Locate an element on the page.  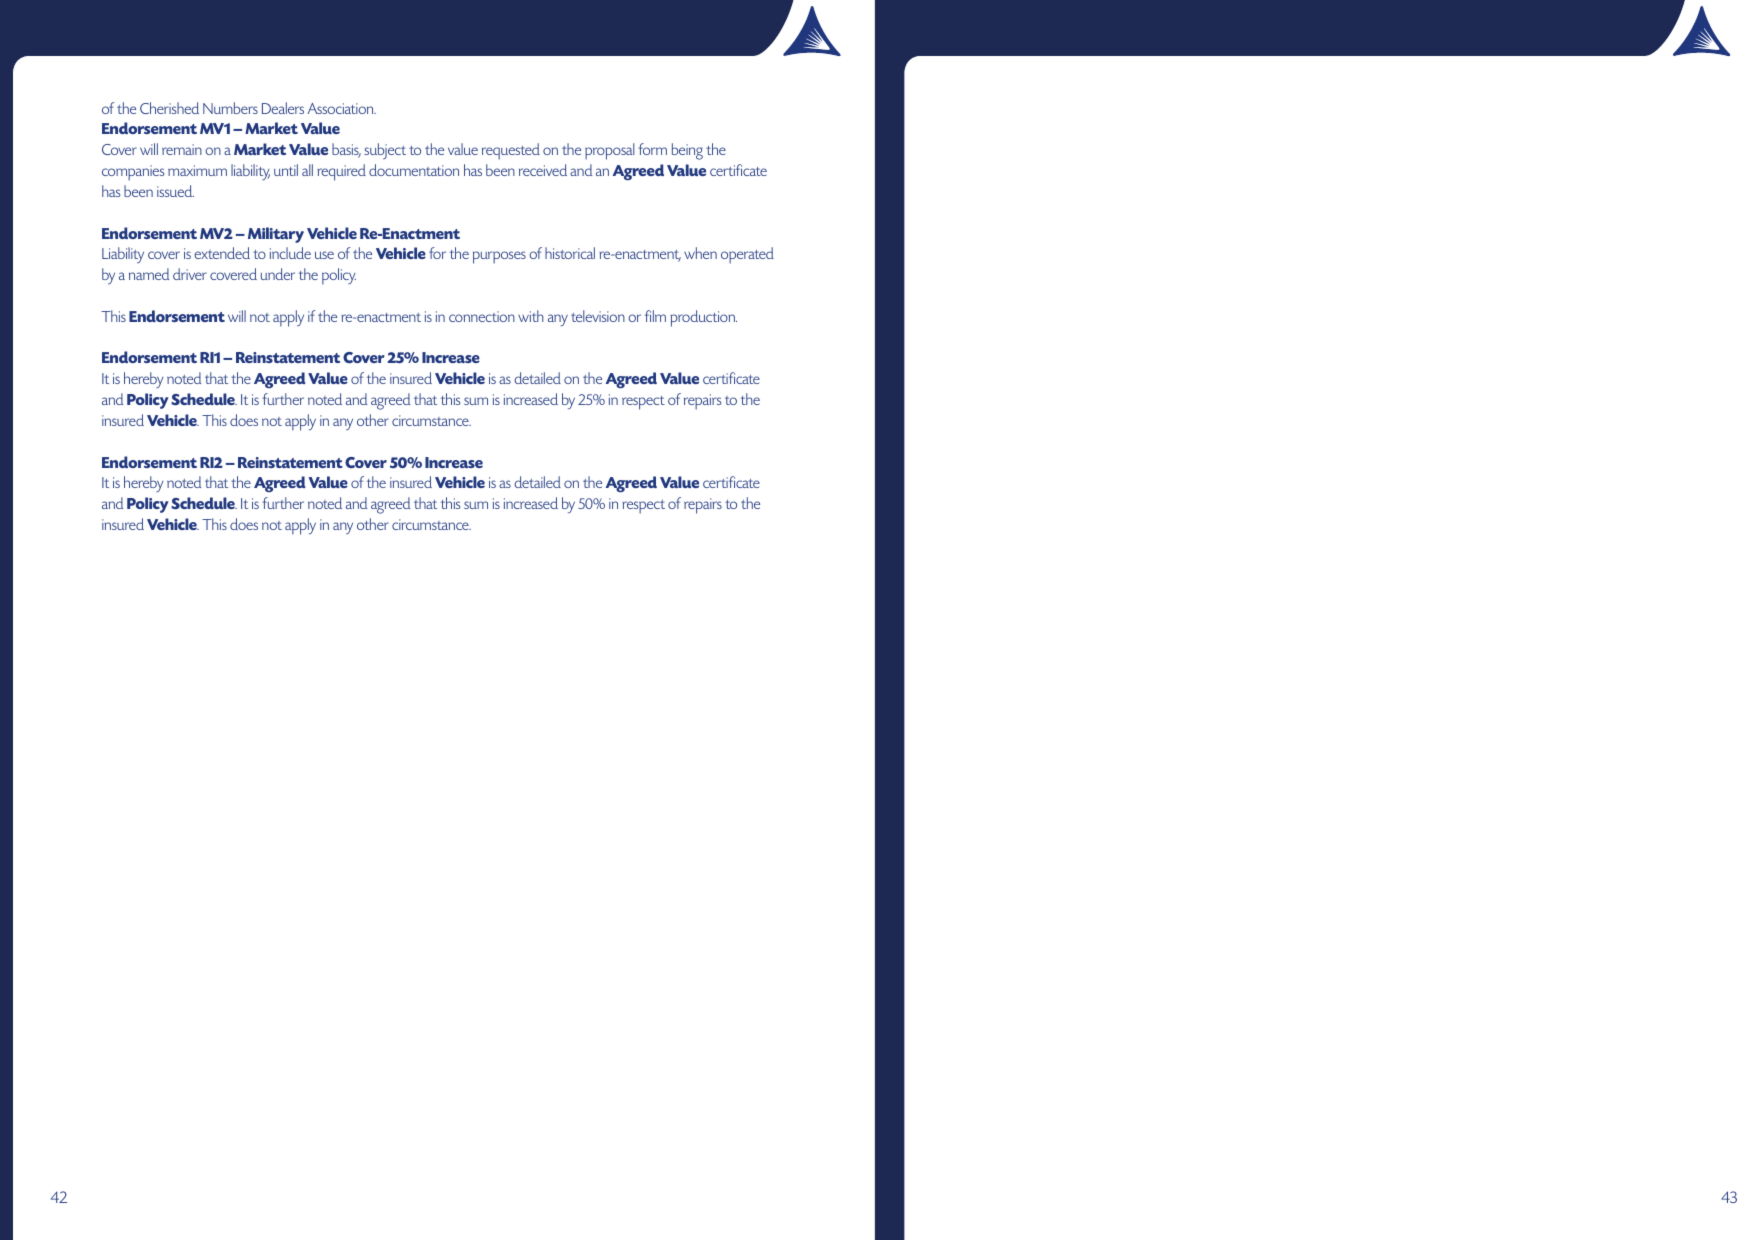
received is located at coordinates (543, 170).
